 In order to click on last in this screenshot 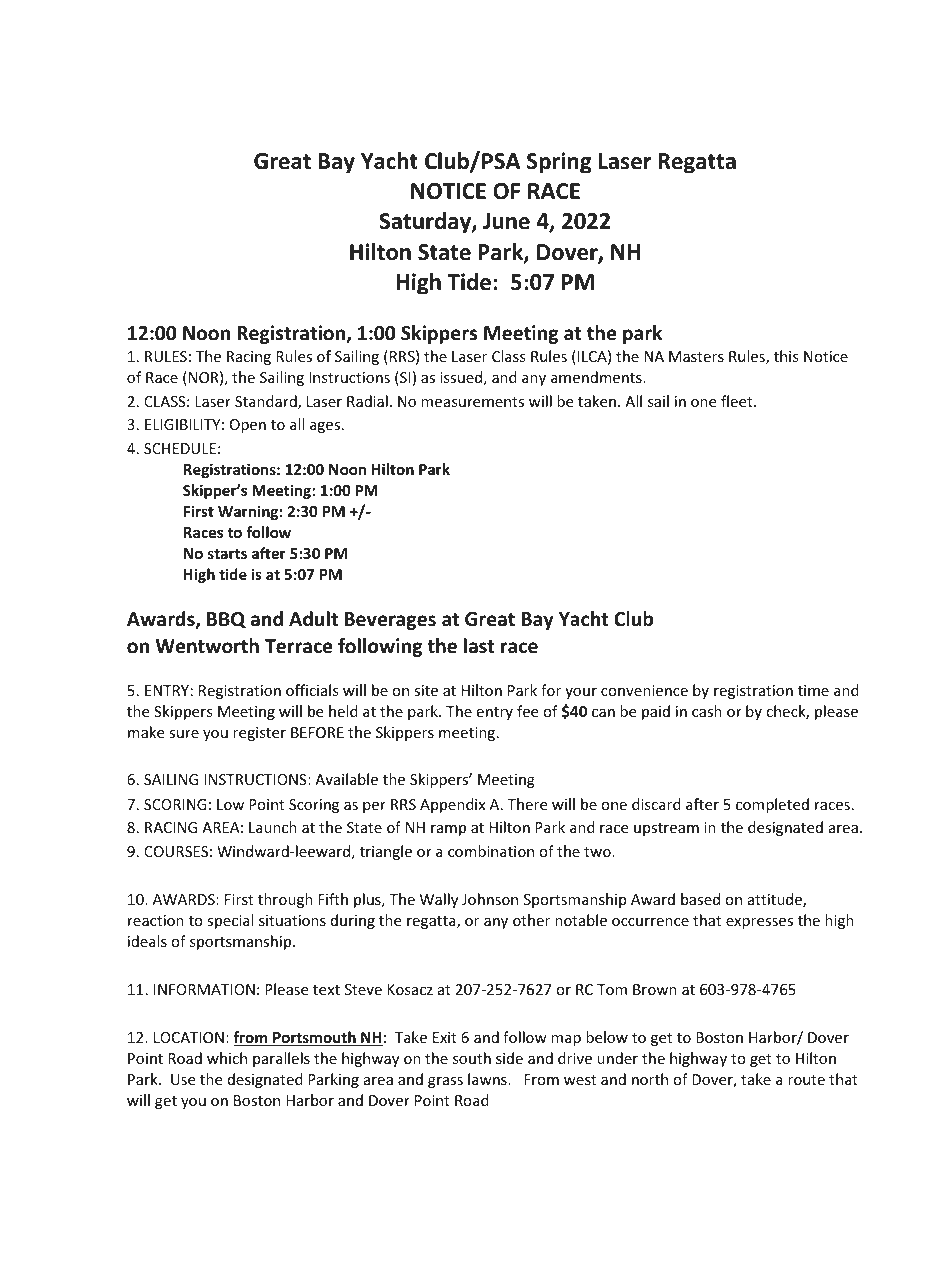, I will do `click(479, 646)`.
